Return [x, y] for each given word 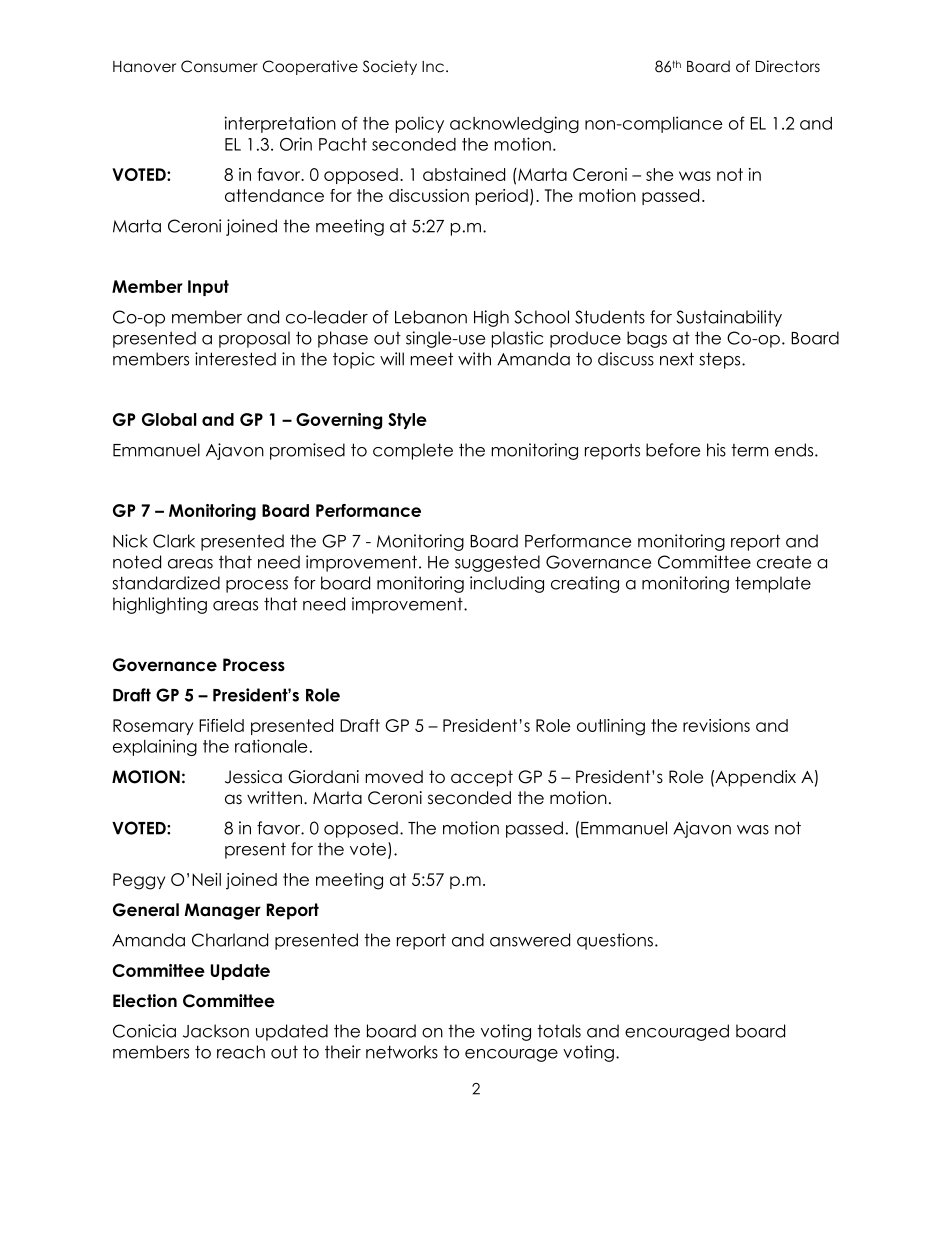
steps [721, 360]
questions [615, 941]
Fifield [221, 725]
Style [407, 421]
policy [420, 124]
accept [482, 778]
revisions [716, 725]
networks [402, 1052]
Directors [788, 66]
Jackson [216, 1031]
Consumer [219, 66]
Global [169, 419]
